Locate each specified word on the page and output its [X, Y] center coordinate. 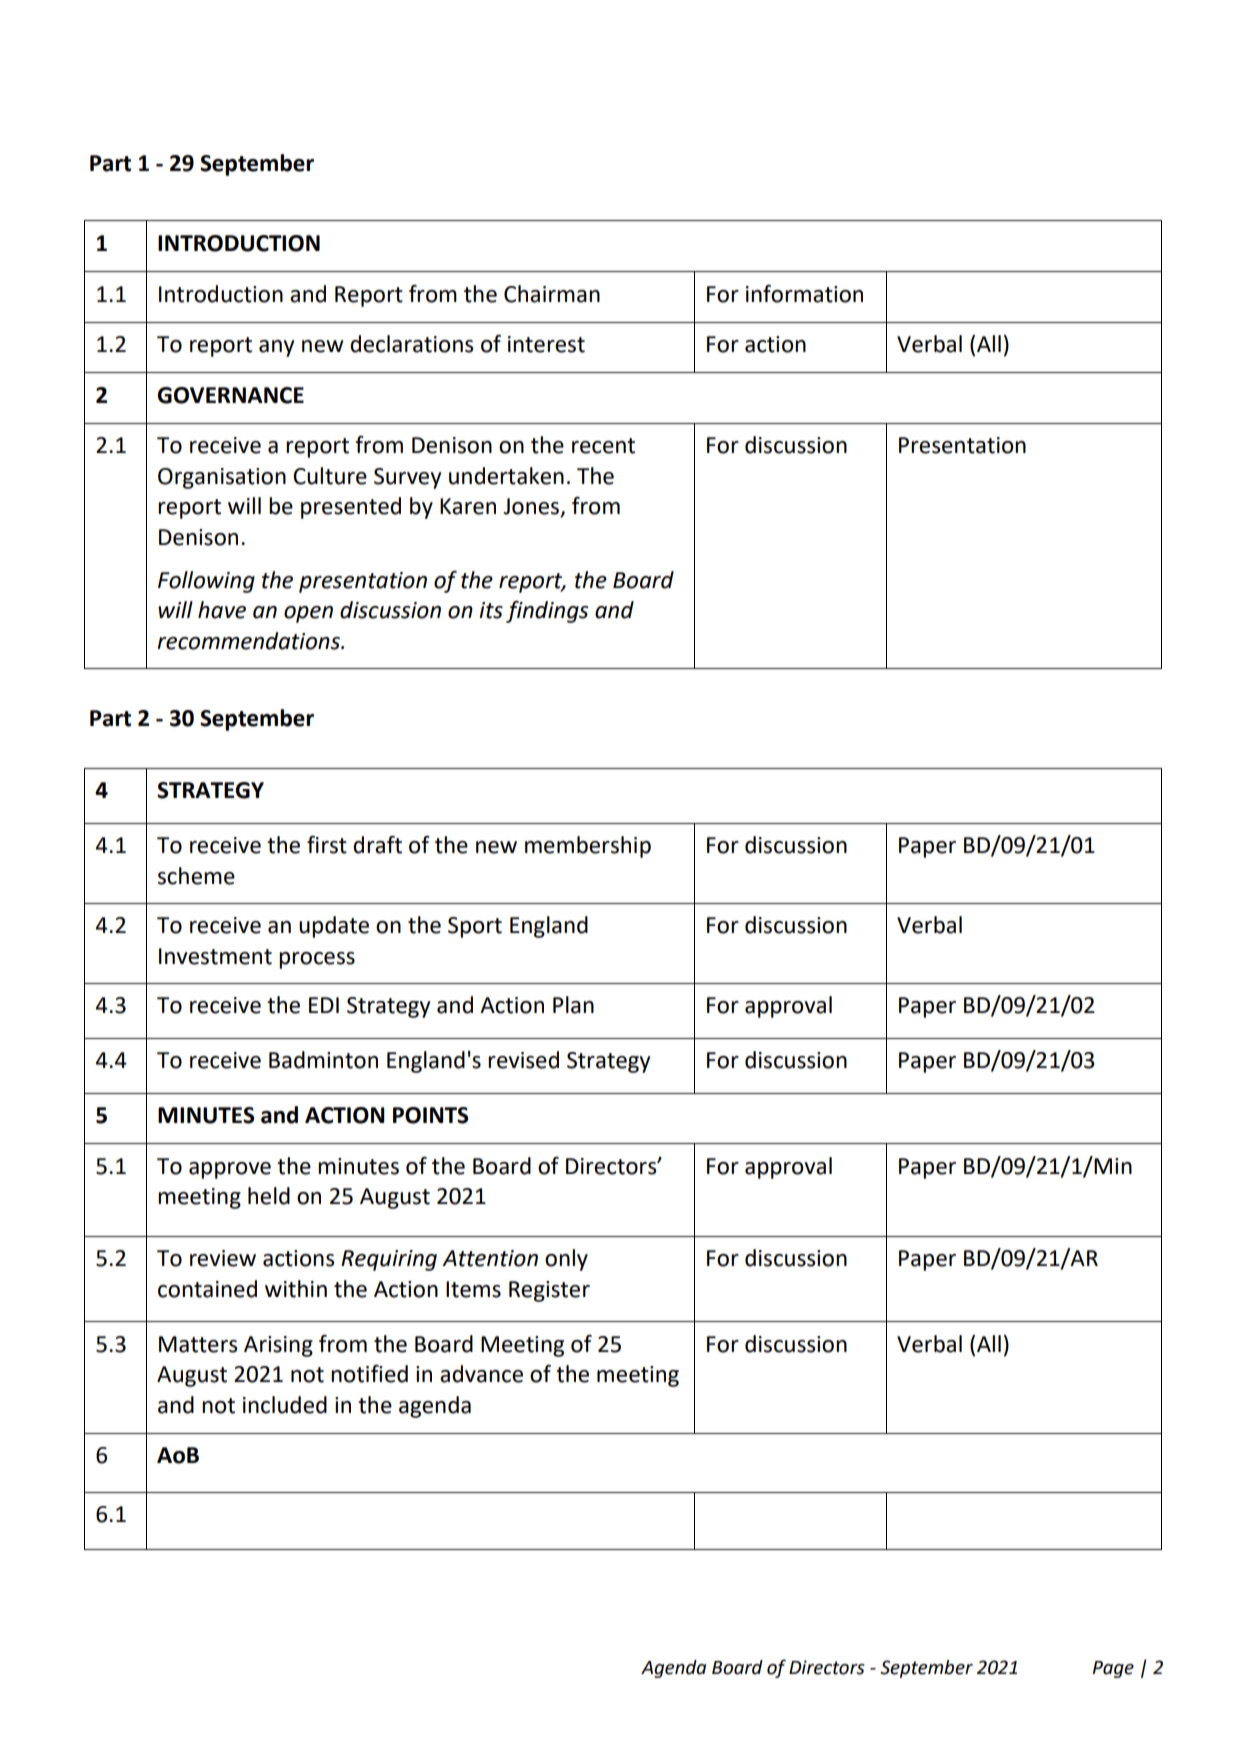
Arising [278, 1346]
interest [546, 344]
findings [547, 612]
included [285, 1405]
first [327, 845]
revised [523, 1060]
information [804, 294]
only [566, 1260]
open [308, 614]
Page [1113, 1669]
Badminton [323, 1060]
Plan [573, 1005]
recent [603, 446]
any [276, 348]
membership [588, 847]
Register [549, 1291]
